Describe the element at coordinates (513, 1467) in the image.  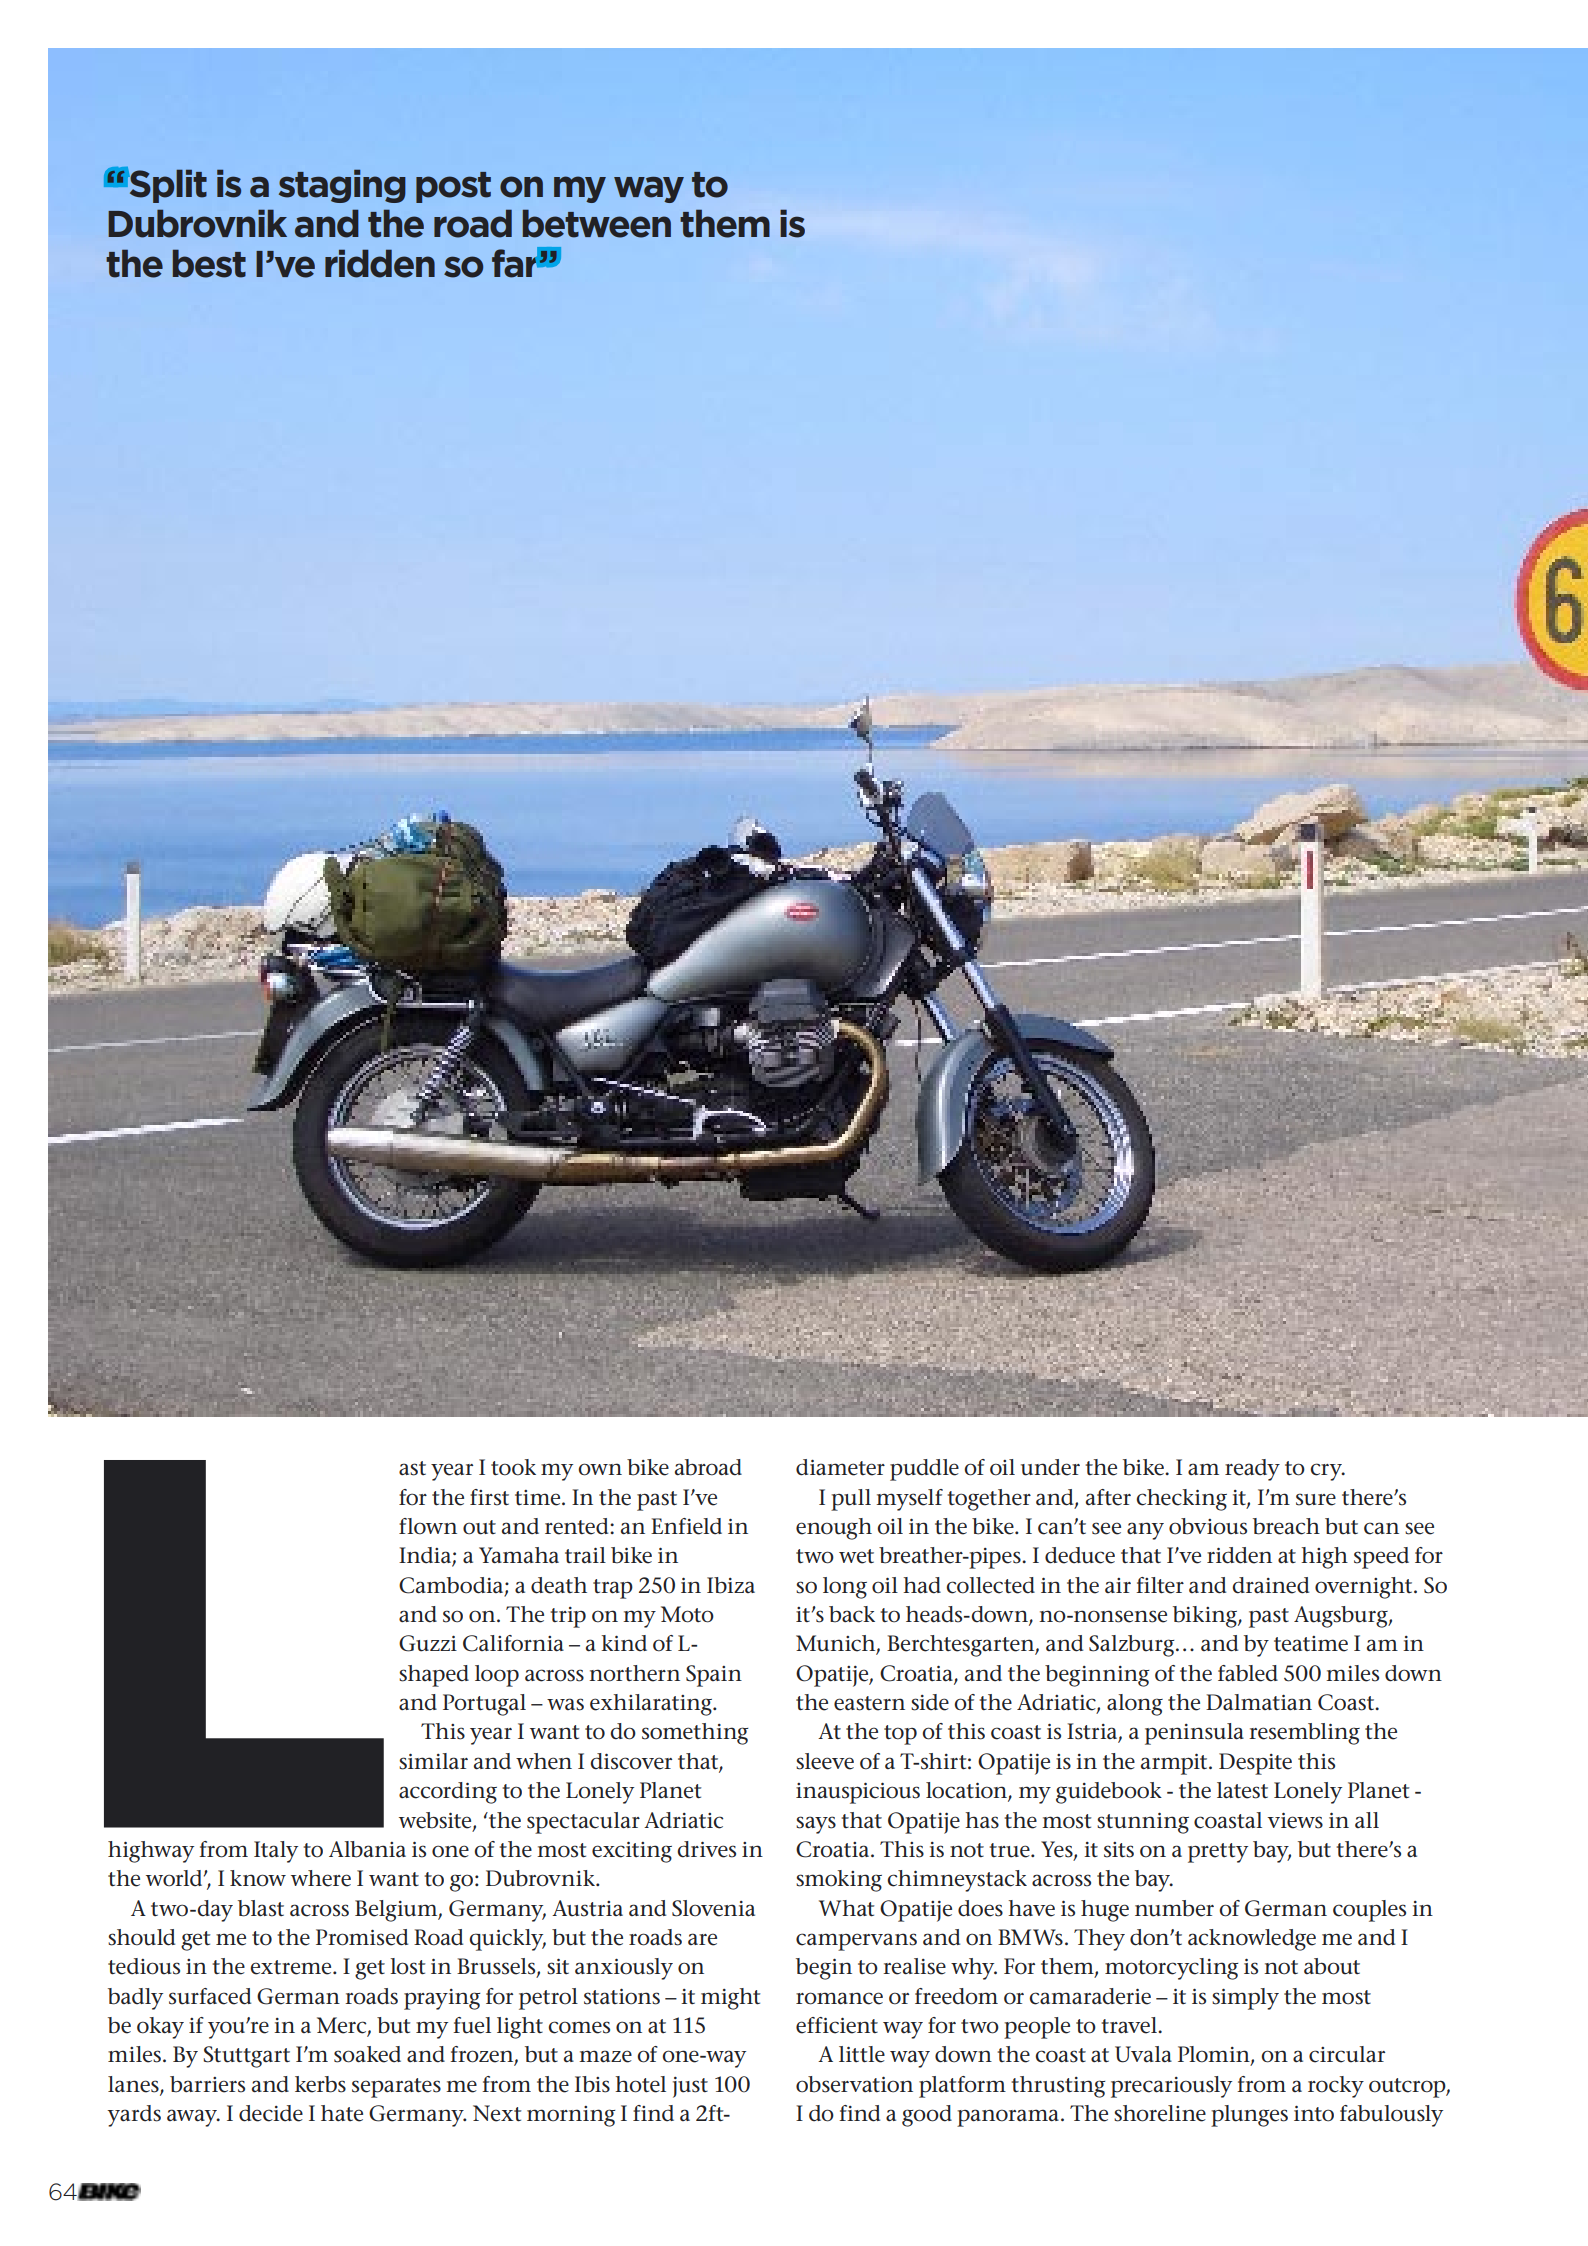
I see `took` at that location.
